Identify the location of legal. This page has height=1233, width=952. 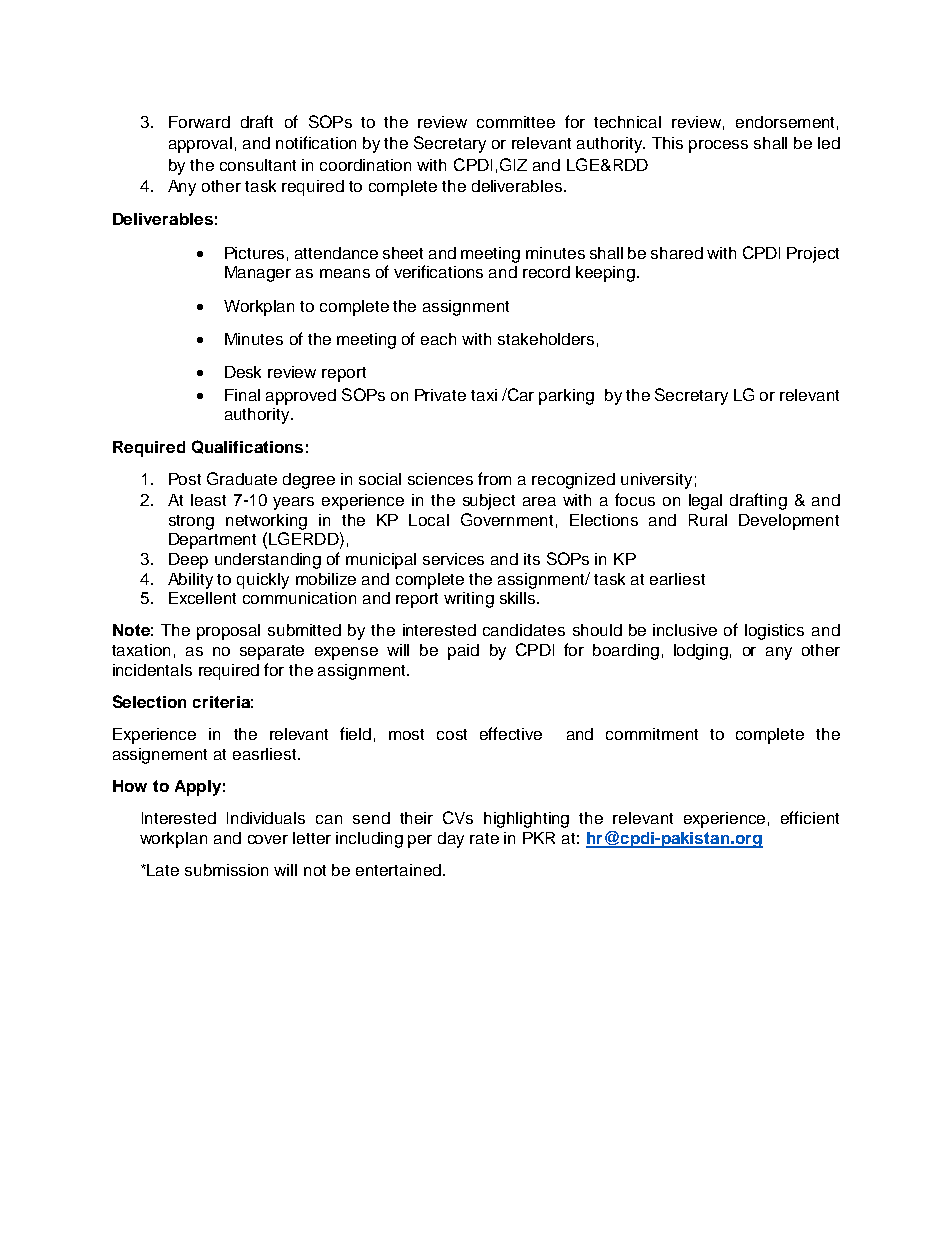
(705, 502).
